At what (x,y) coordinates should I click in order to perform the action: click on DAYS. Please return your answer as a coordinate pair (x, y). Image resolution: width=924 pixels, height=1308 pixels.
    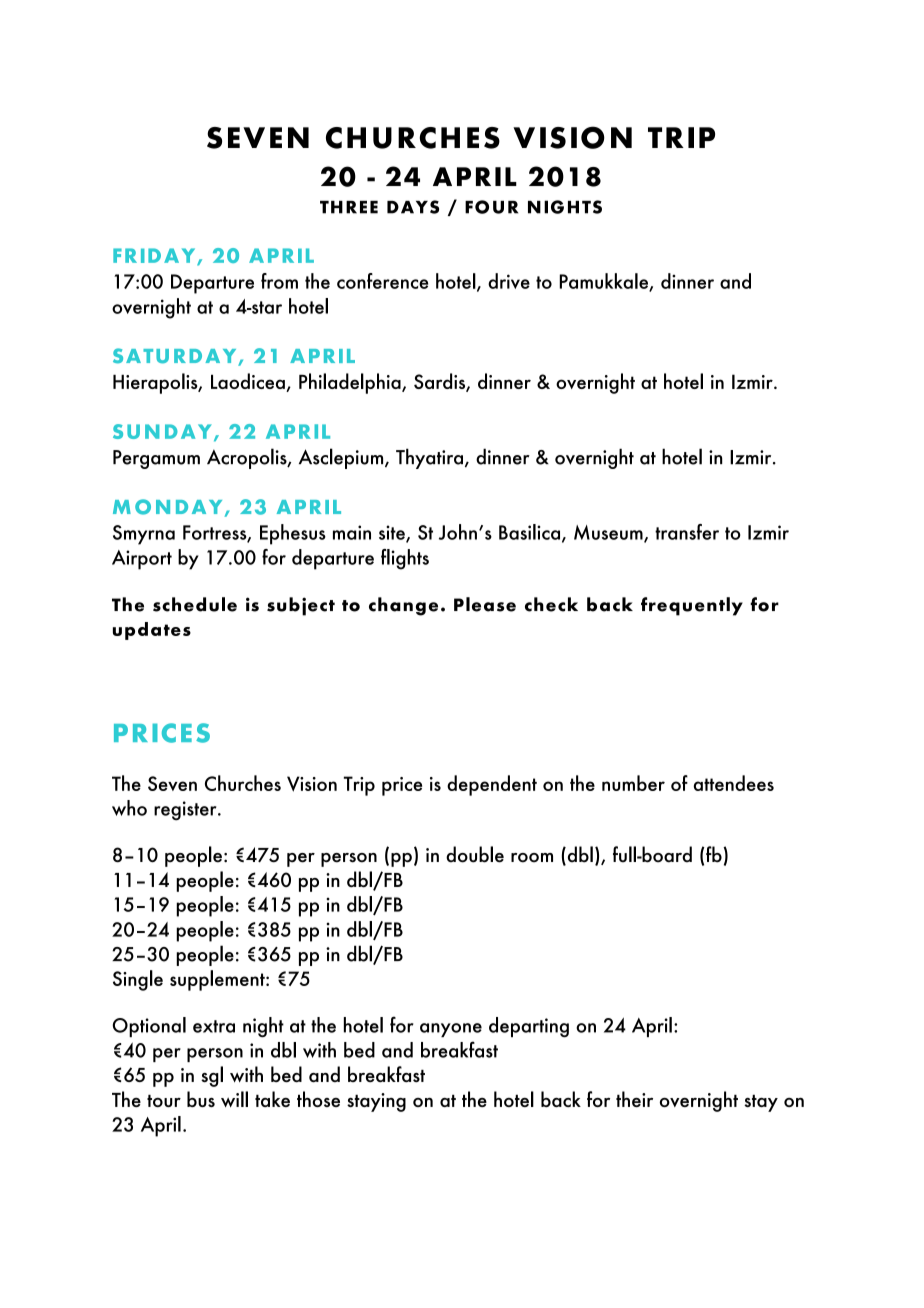
    Looking at the image, I should click on (413, 207).
